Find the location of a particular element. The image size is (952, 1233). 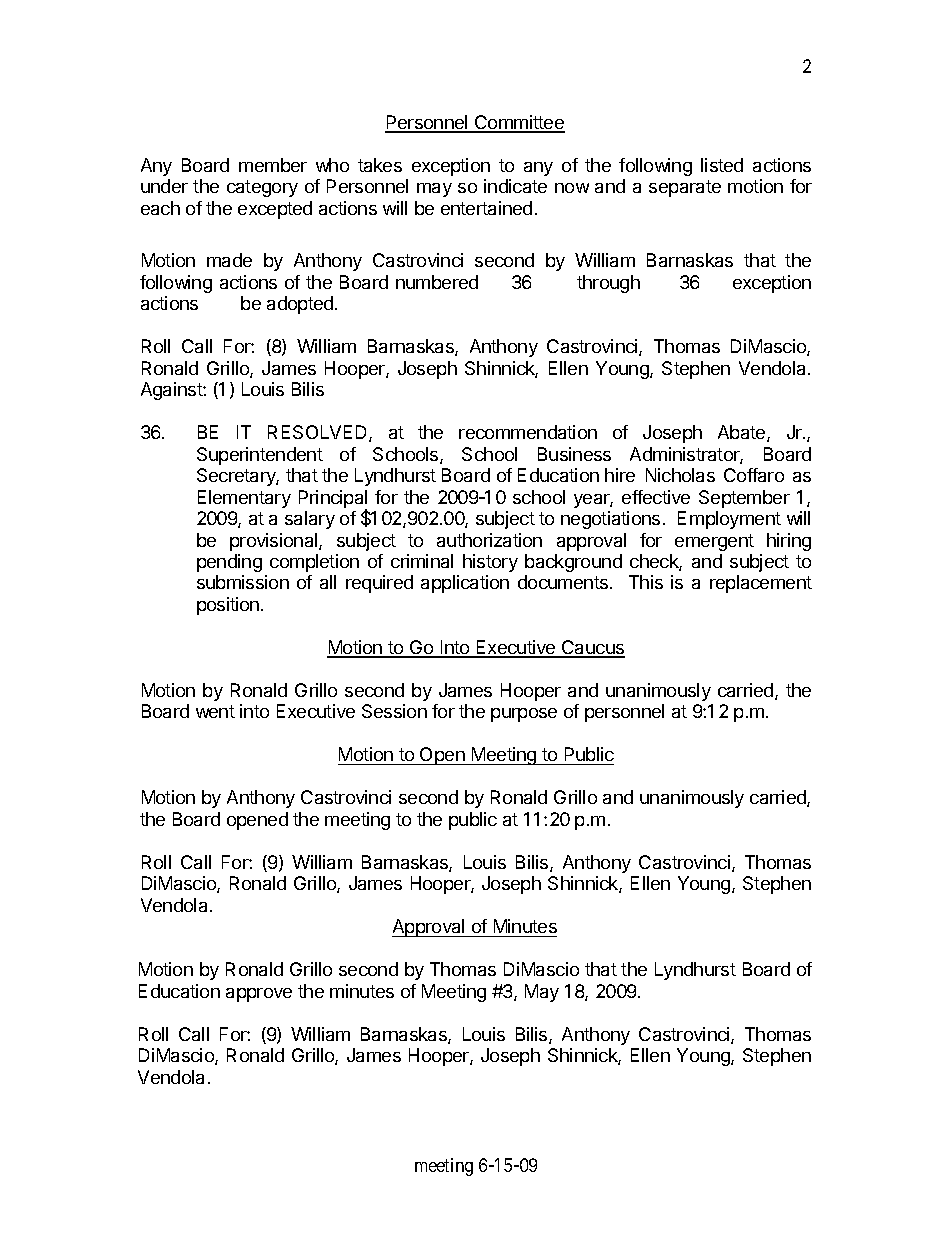

approve is located at coordinates (259, 995).
